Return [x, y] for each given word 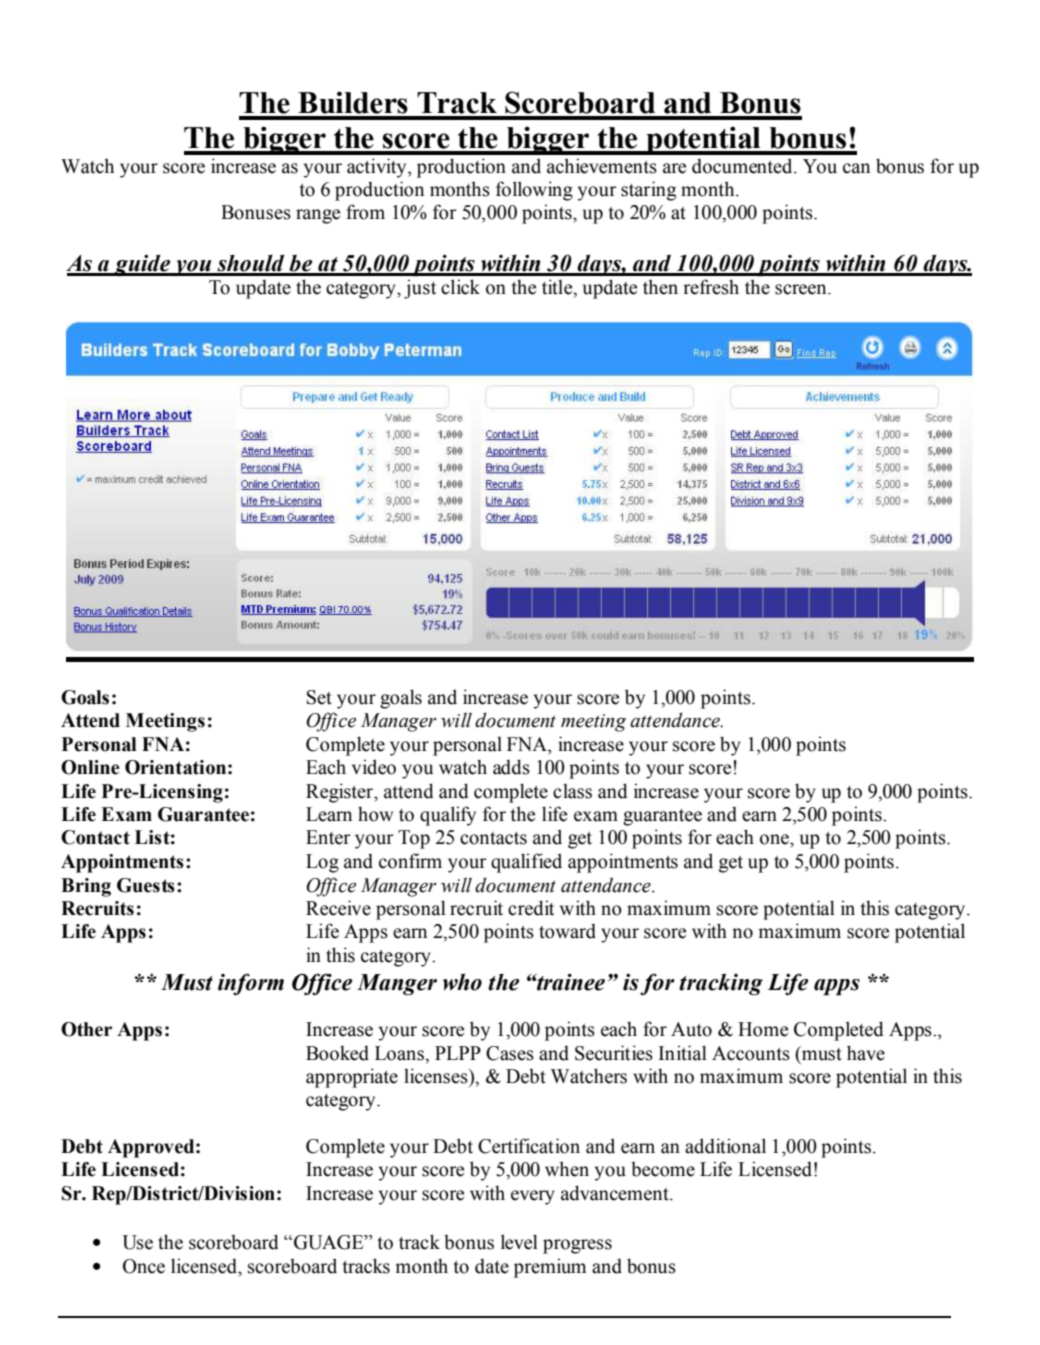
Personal [99, 744]
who [462, 982]
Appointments [122, 863]
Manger [397, 984]
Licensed [140, 1169]
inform [251, 984]
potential [703, 140]
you [193, 268]
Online [90, 767]
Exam [126, 814]
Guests [146, 885]
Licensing [180, 793]
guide [142, 265]
